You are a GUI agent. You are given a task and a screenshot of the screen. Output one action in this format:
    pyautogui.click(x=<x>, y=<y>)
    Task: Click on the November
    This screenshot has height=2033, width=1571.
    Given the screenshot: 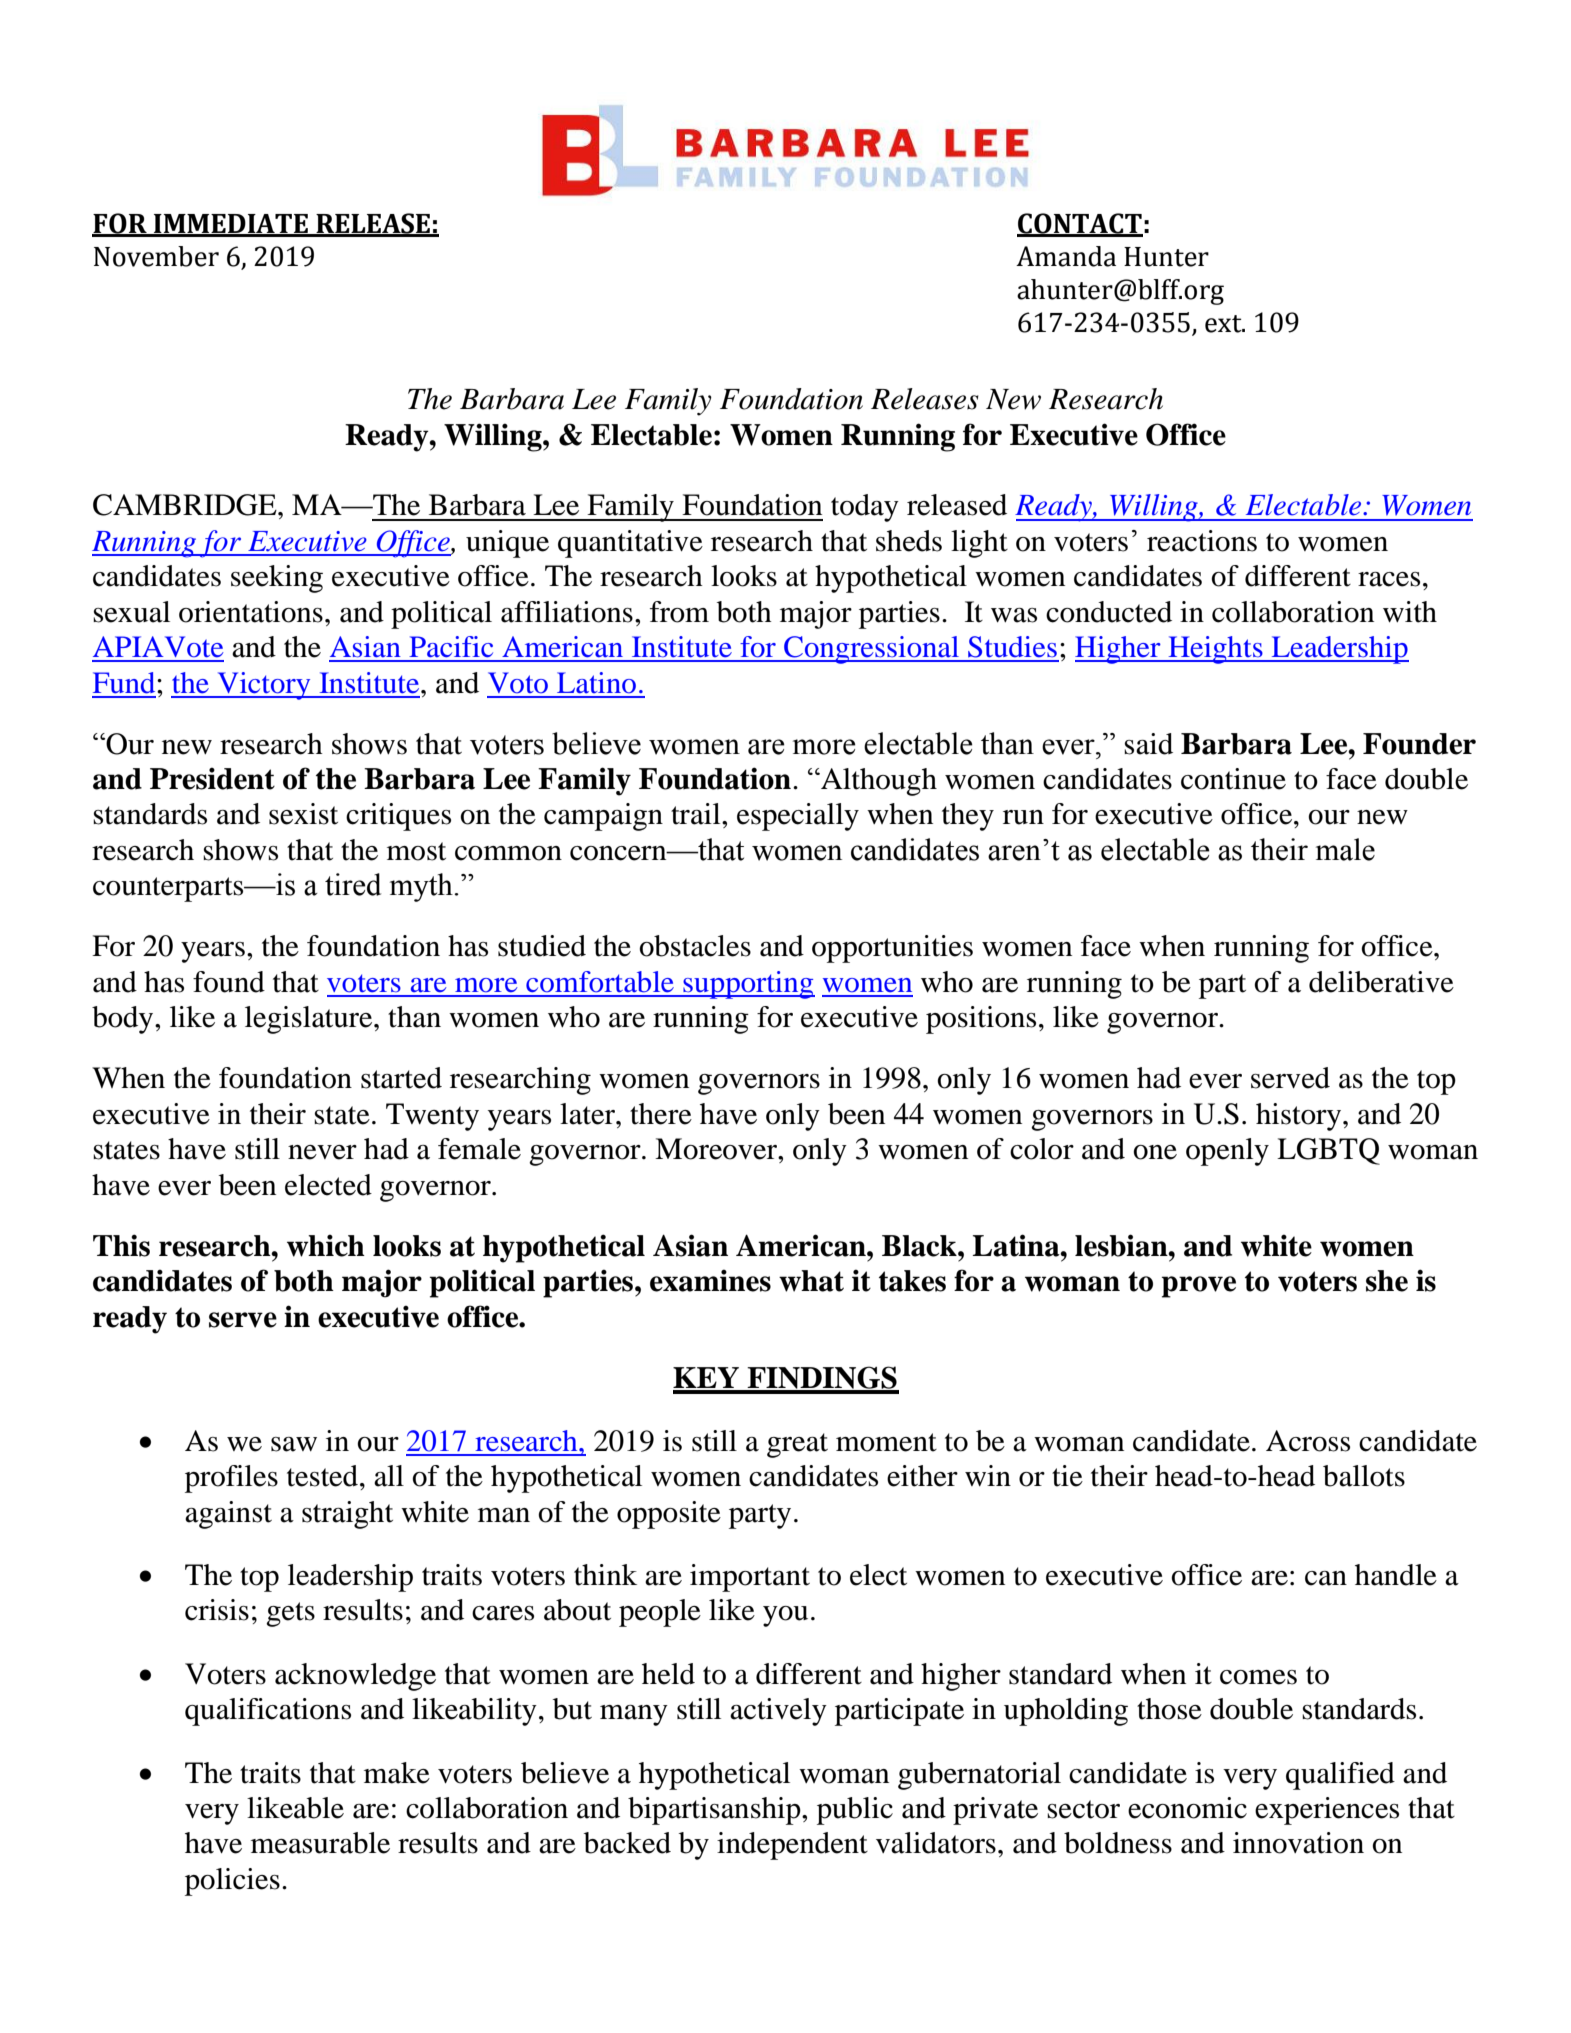 What is the action you would take?
    pyautogui.click(x=156, y=256)
